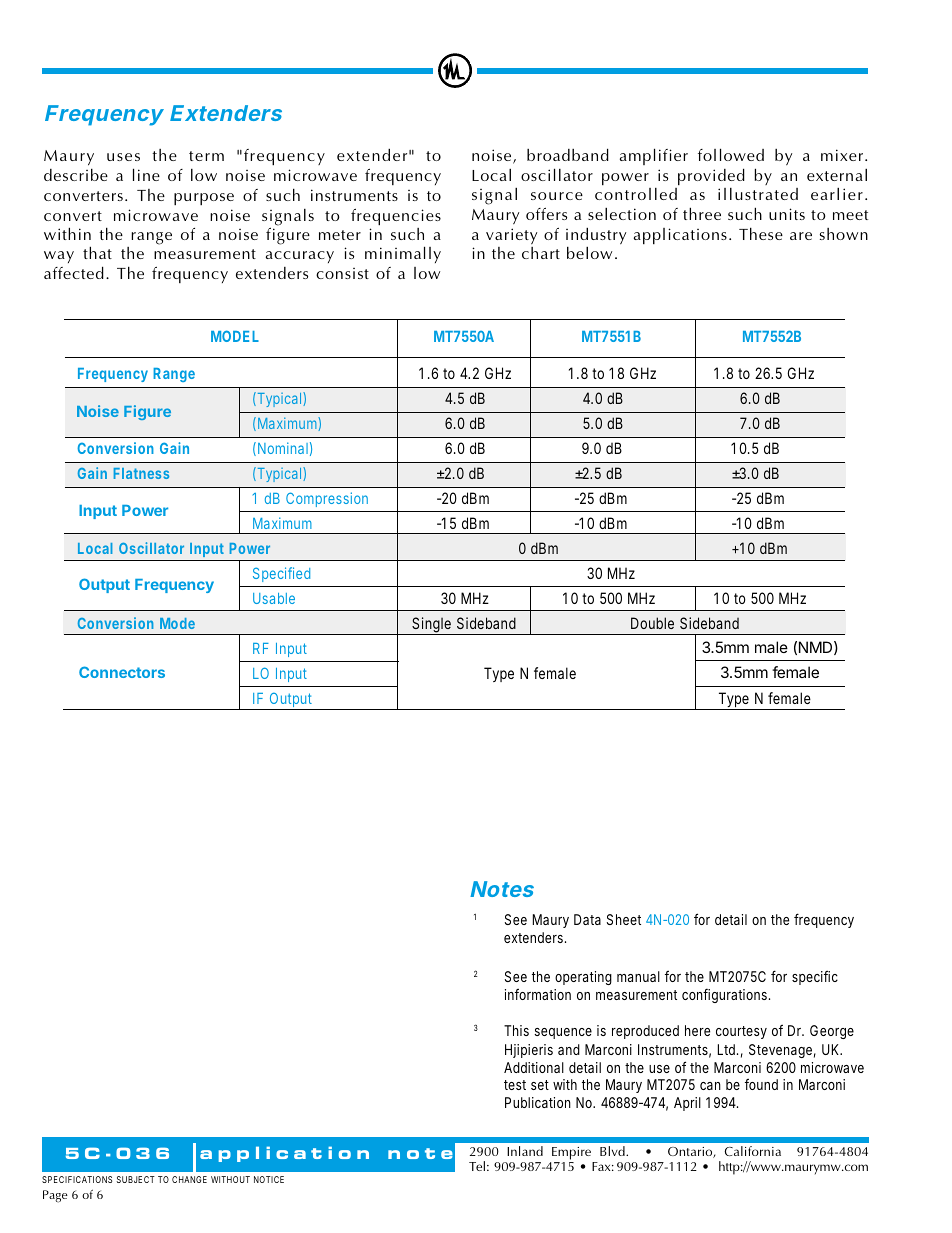 This document has height=1233, width=952. I want to click on Double, so click(652, 623).
